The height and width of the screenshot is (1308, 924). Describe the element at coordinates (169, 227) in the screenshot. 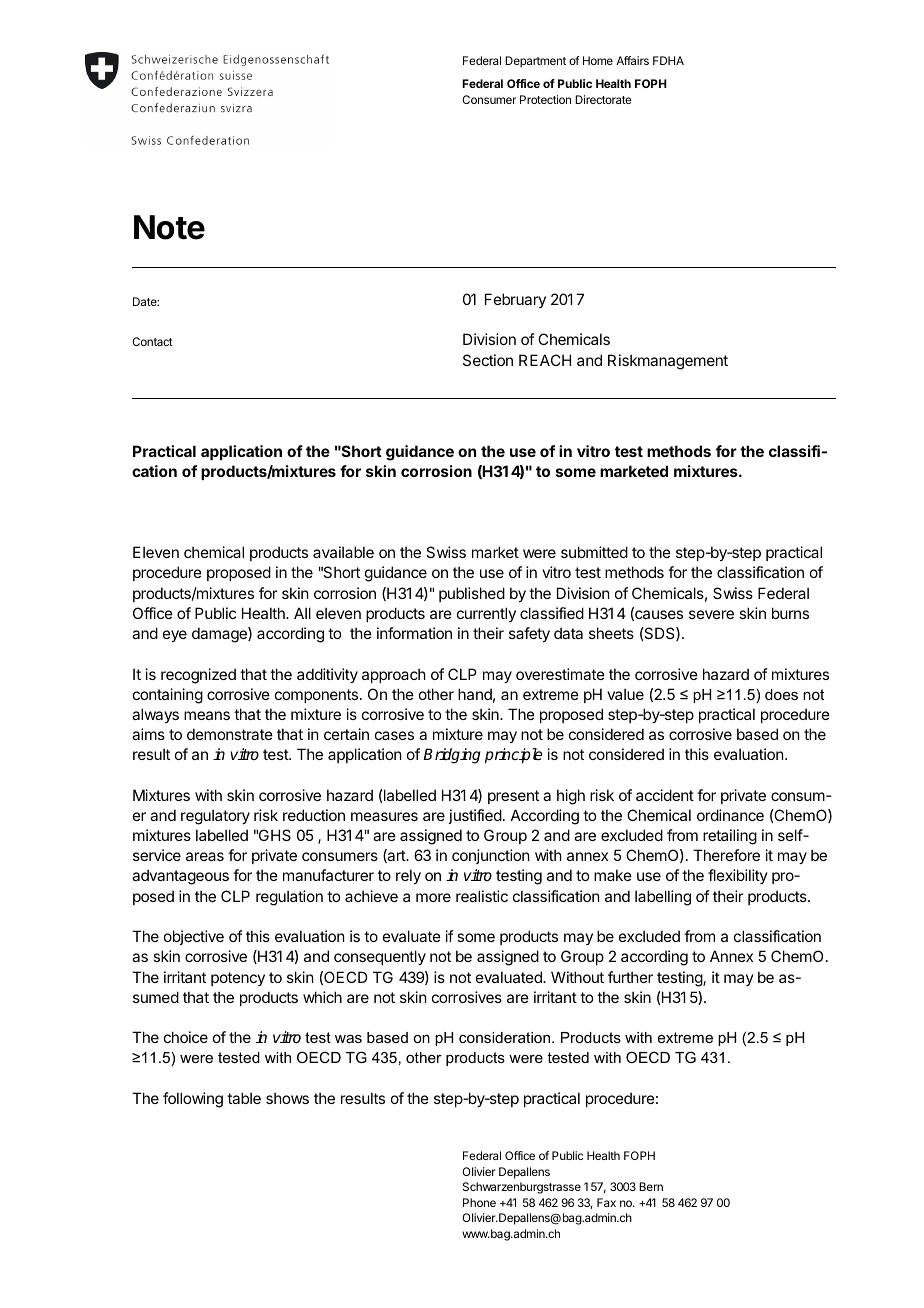

I see `Note` at that location.
